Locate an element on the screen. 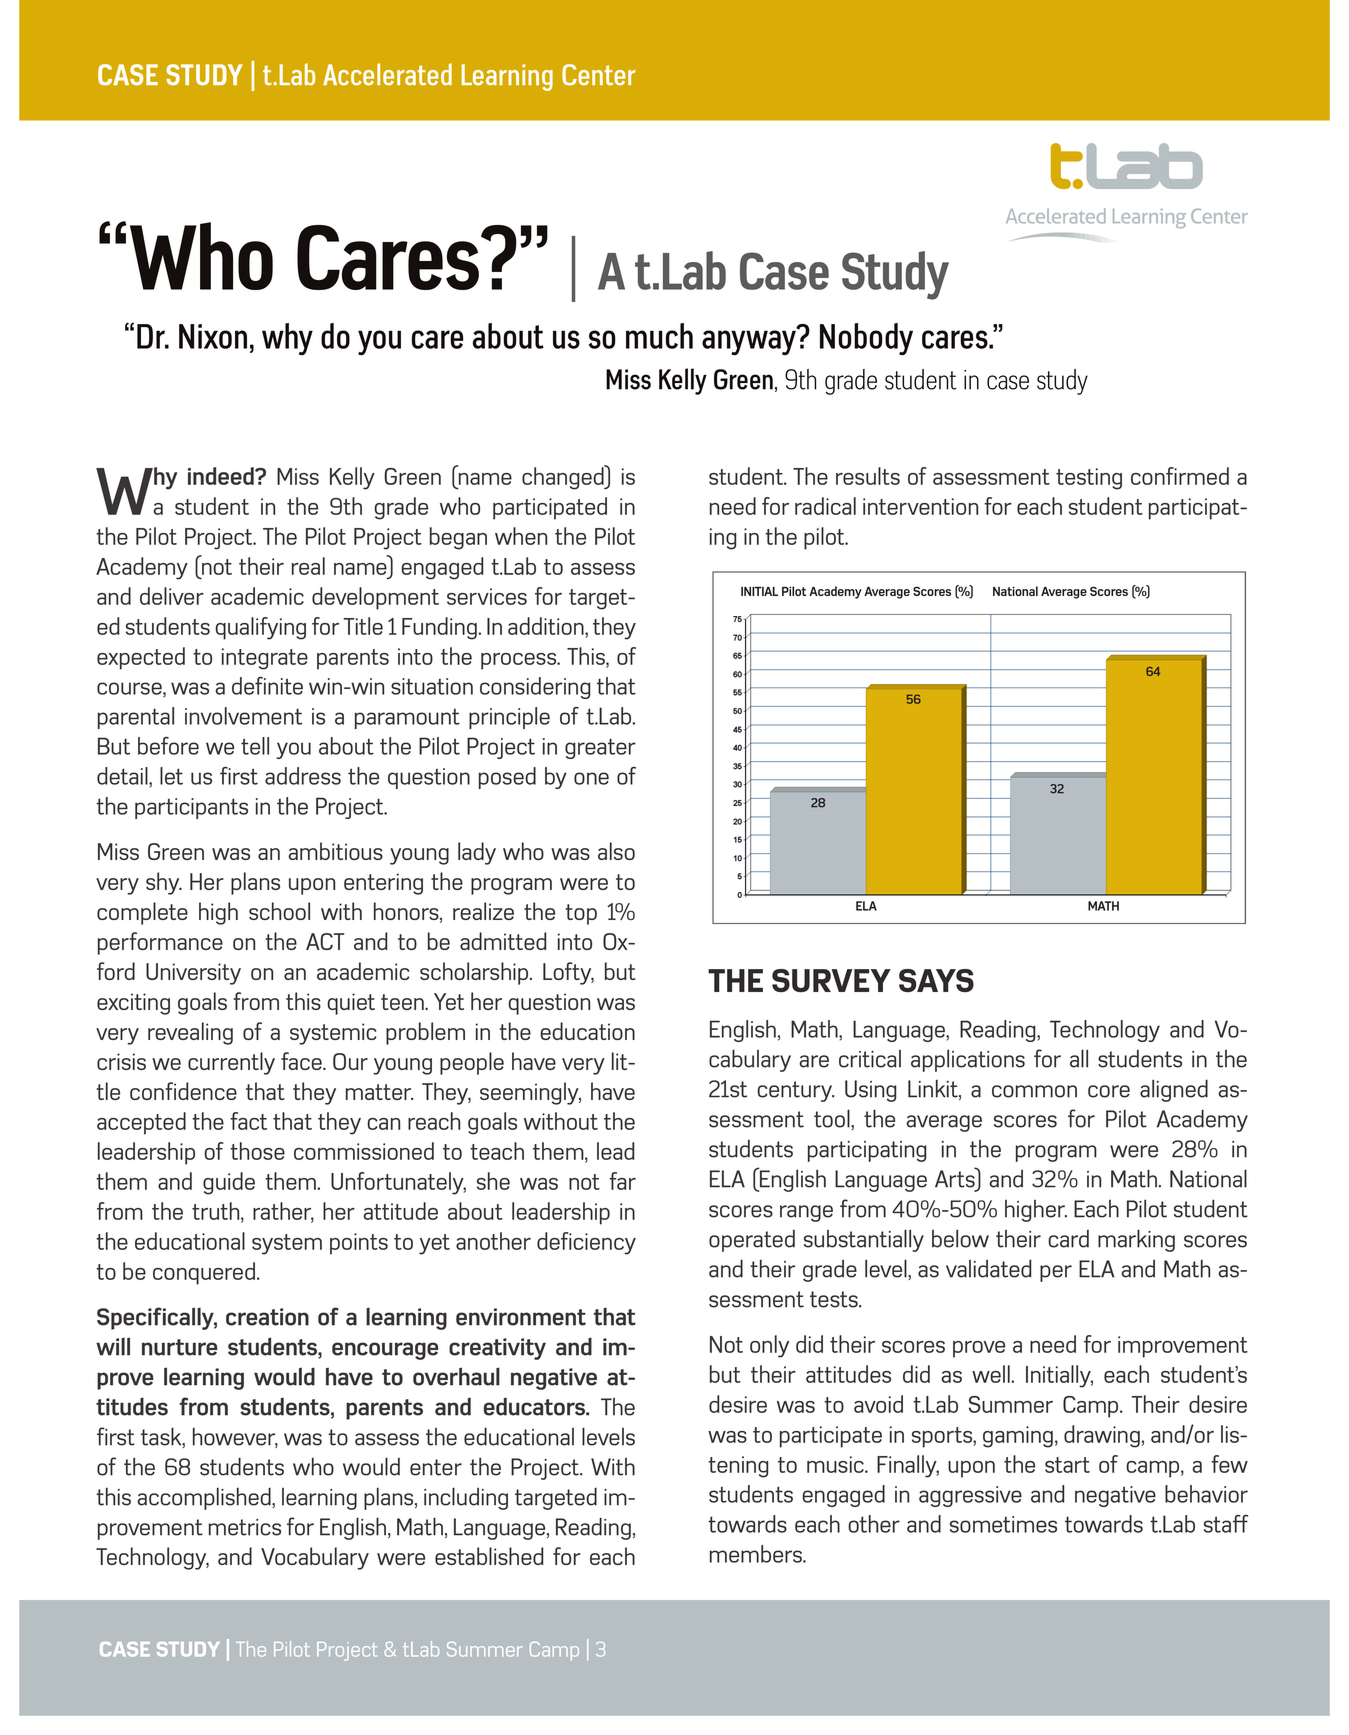 This screenshot has width=1349, height=1735. century is located at coordinates (795, 1091).
